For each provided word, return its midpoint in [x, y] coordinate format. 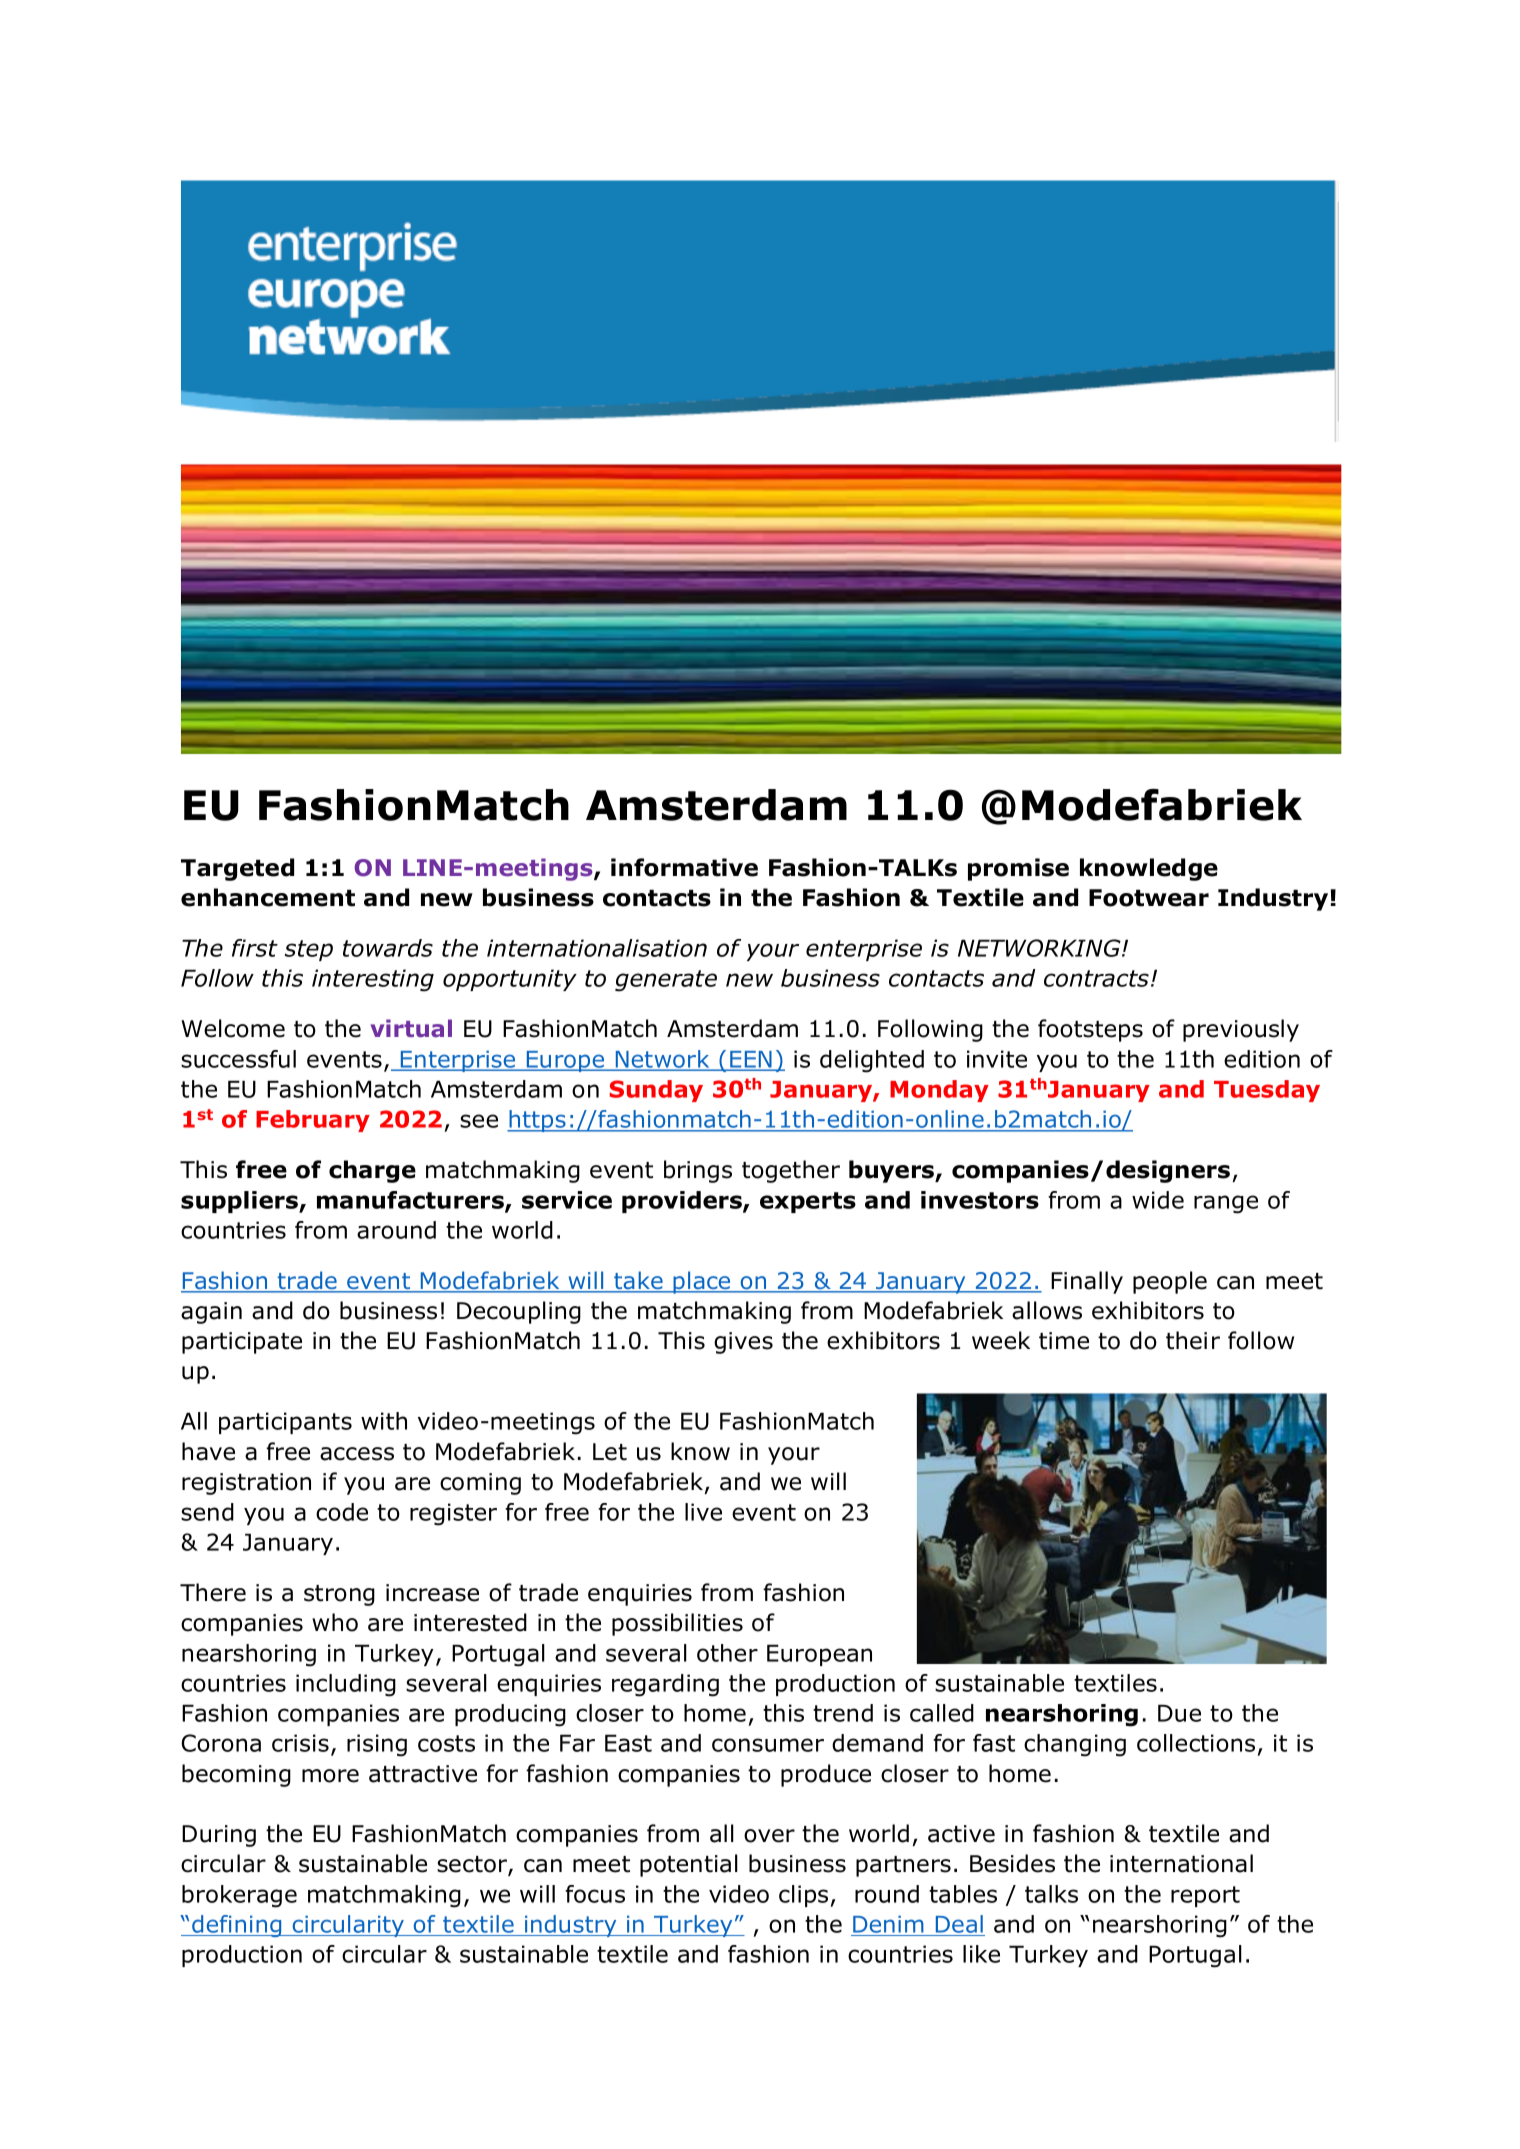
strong [339, 1595]
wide [1158, 1200]
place [702, 1282]
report [1205, 1896]
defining [237, 1926]
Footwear [1149, 898]
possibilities [677, 1624]
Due [1179, 1713]
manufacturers [411, 1201]
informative [684, 867]
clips [803, 1896]
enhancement [268, 897]
